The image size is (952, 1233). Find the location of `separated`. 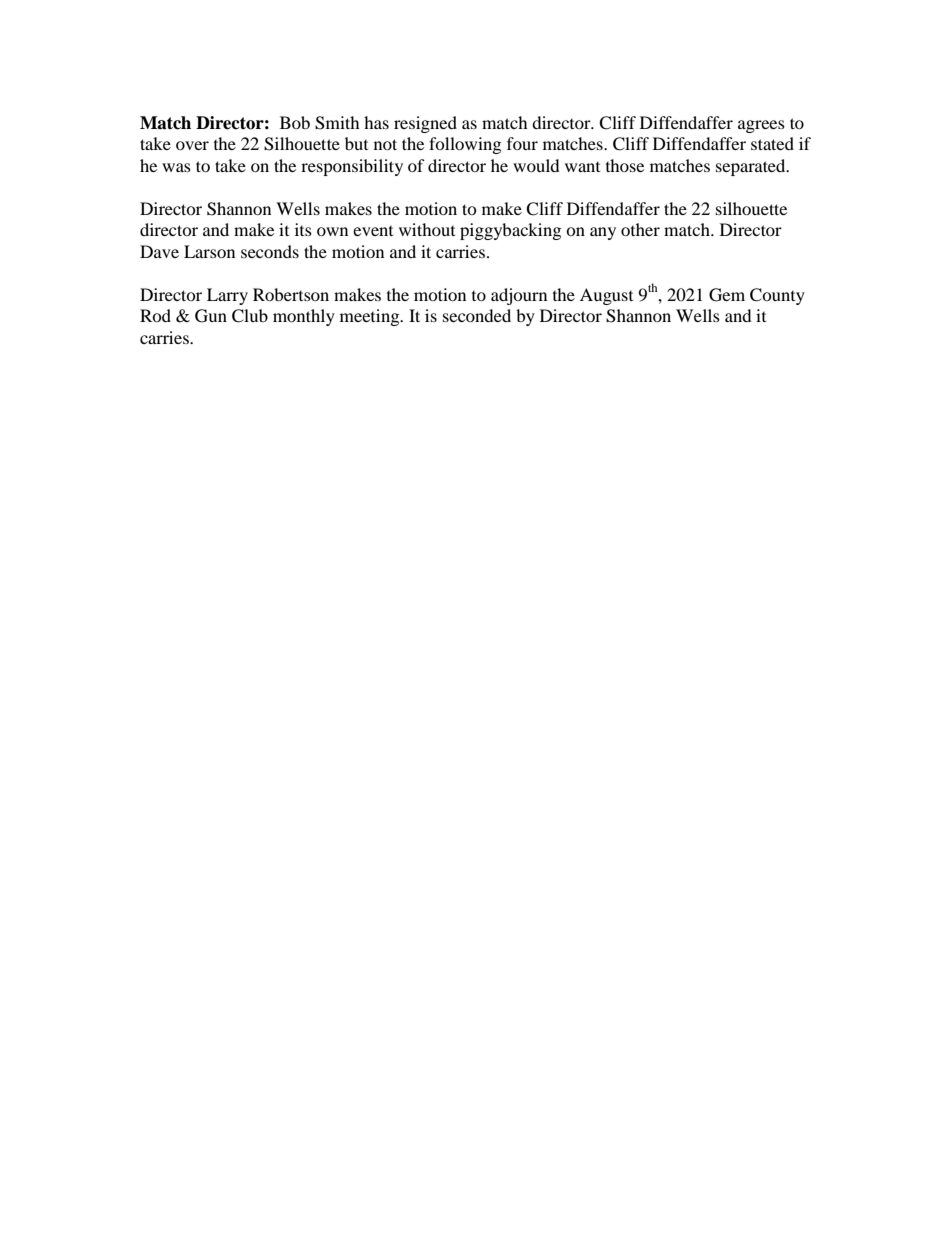

separated is located at coordinates (752, 167).
